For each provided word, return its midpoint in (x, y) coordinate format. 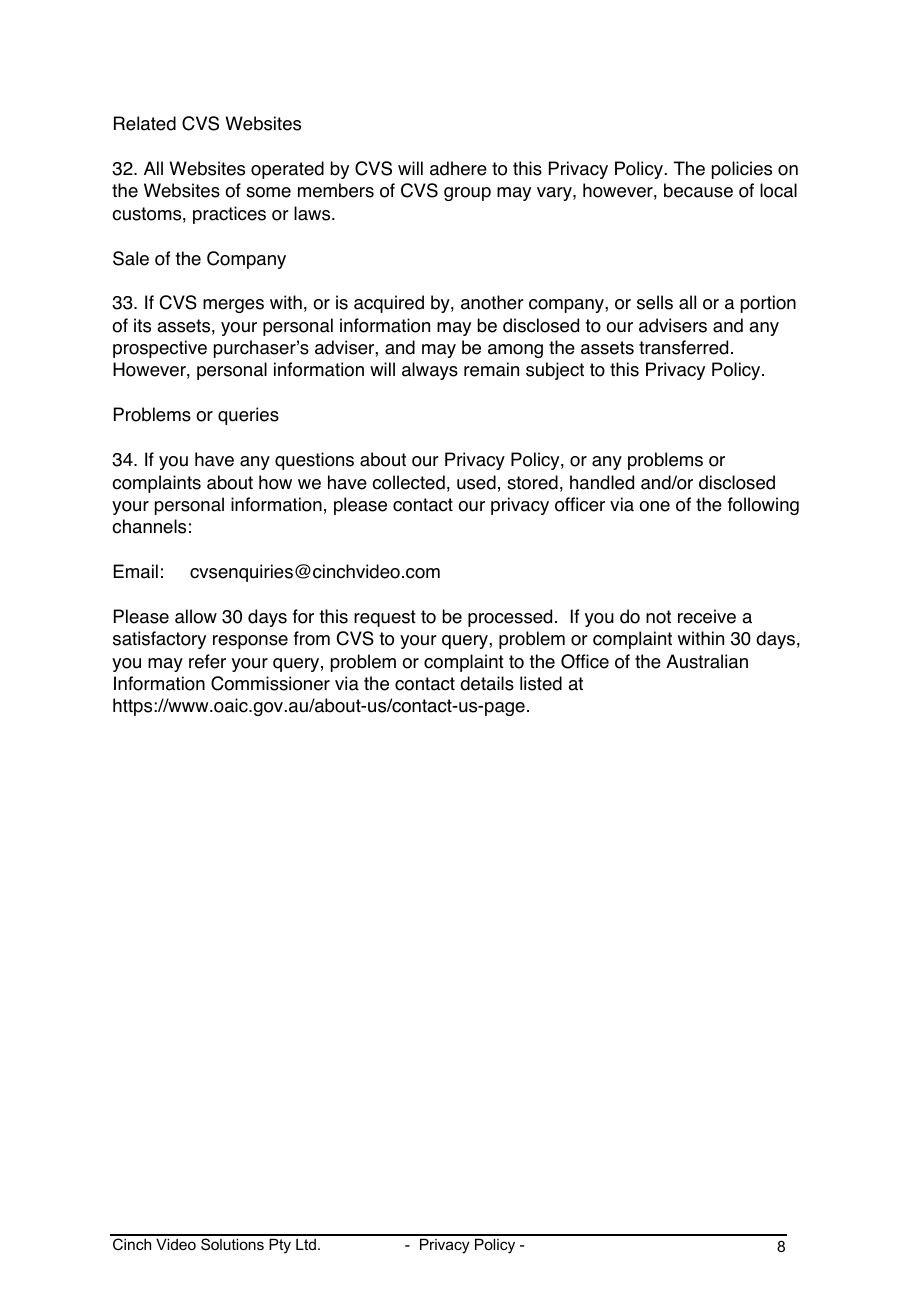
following (763, 506)
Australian (707, 661)
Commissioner (270, 683)
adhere (458, 168)
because (698, 190)
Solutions (232, 1244)
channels (149, 526)
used (476, 482)
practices (229, 215)
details (487, 683)
